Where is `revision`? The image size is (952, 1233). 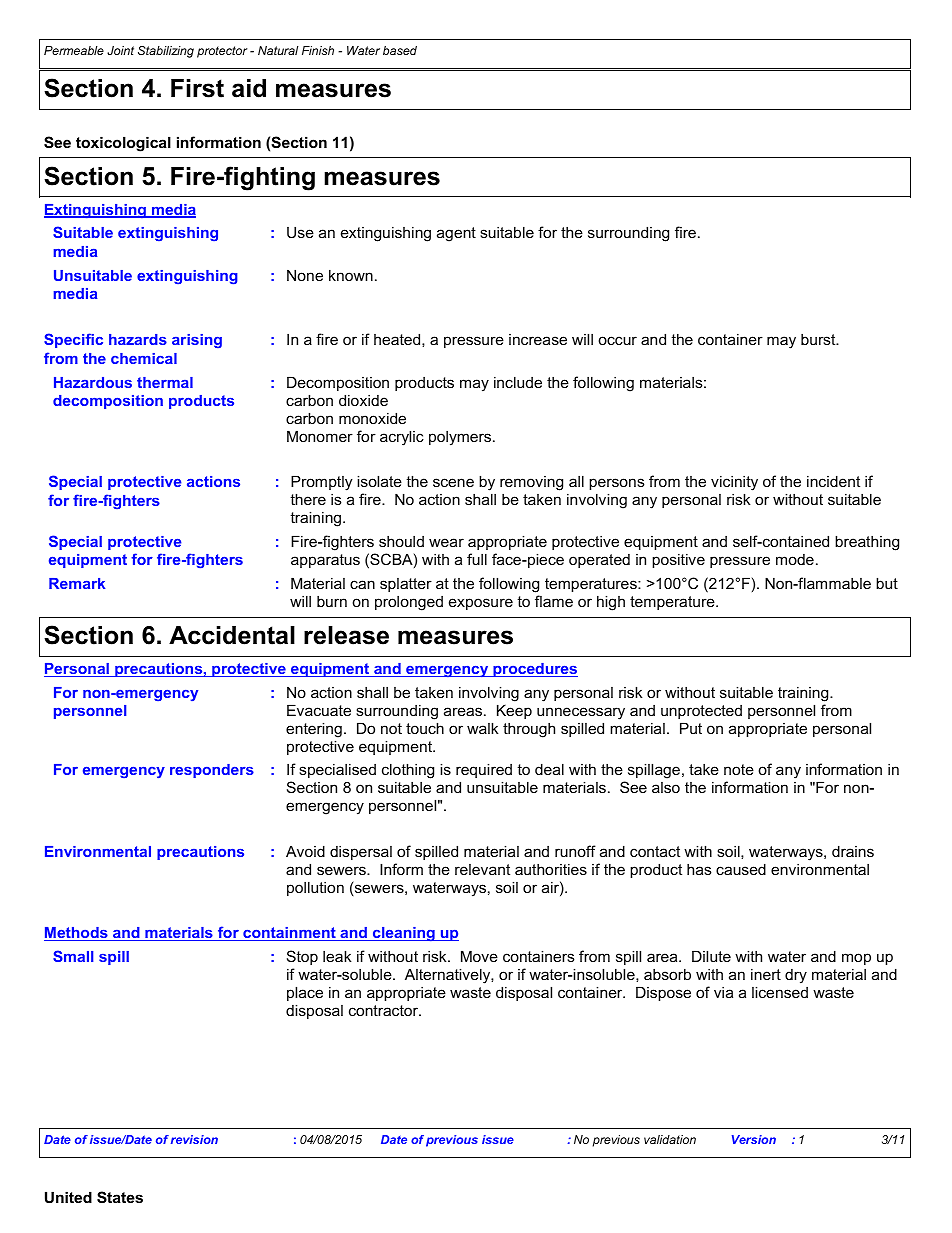
revision is located at coordinates (194, 1139).
